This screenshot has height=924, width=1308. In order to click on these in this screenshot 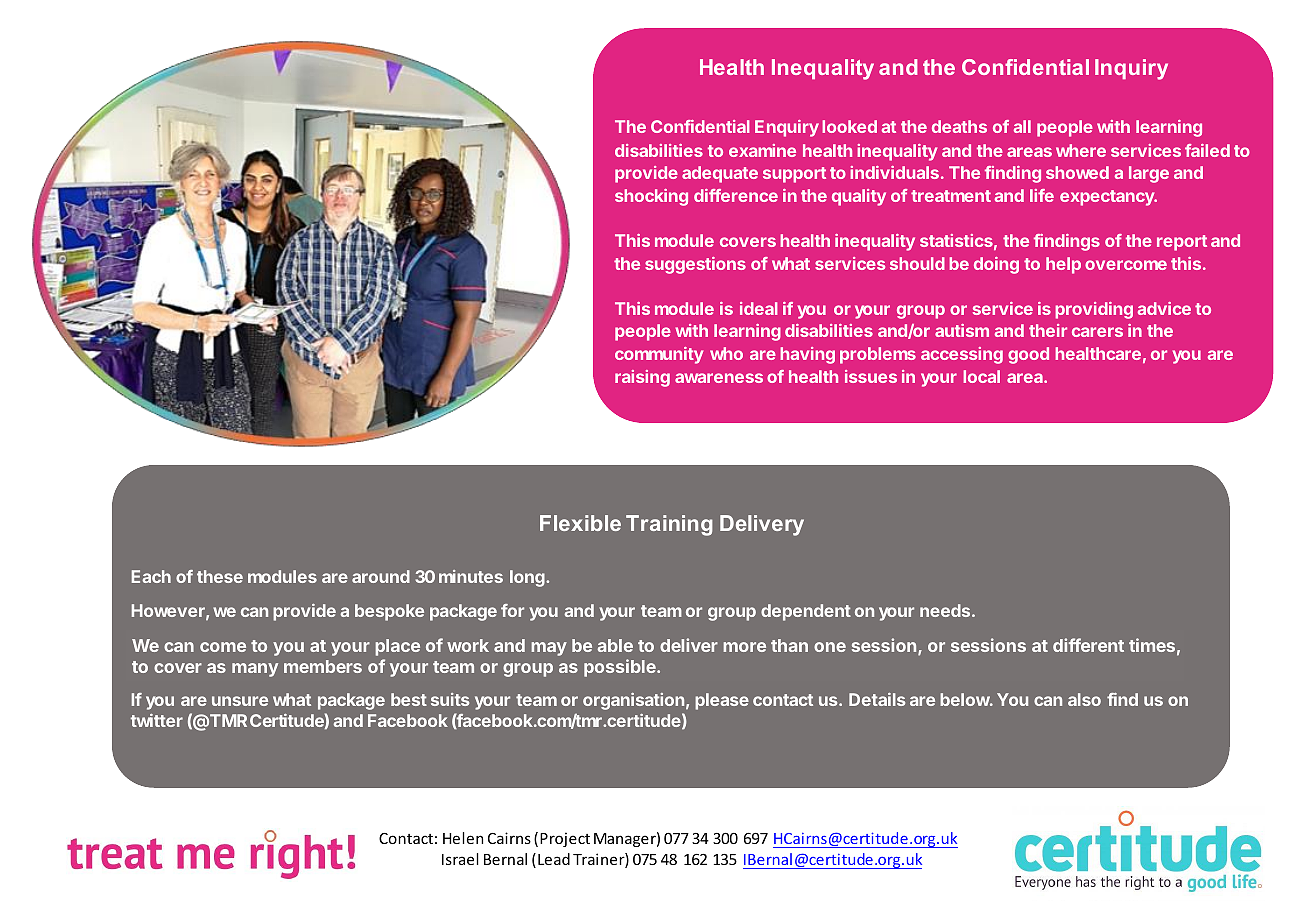, I will do `click(220, 576)`.
